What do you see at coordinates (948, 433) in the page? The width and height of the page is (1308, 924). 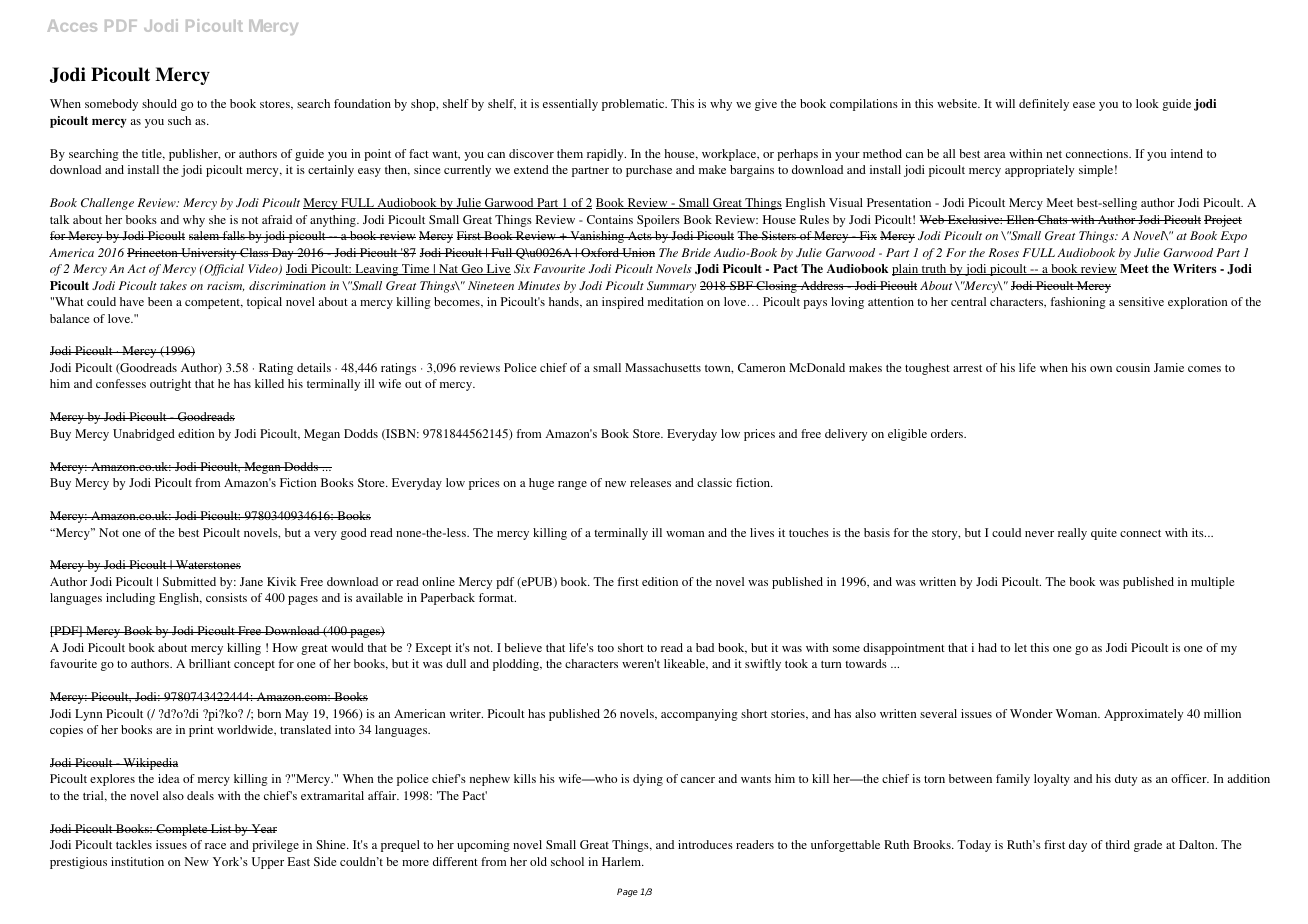 I see `orders` at bounding box center [948, 433].
